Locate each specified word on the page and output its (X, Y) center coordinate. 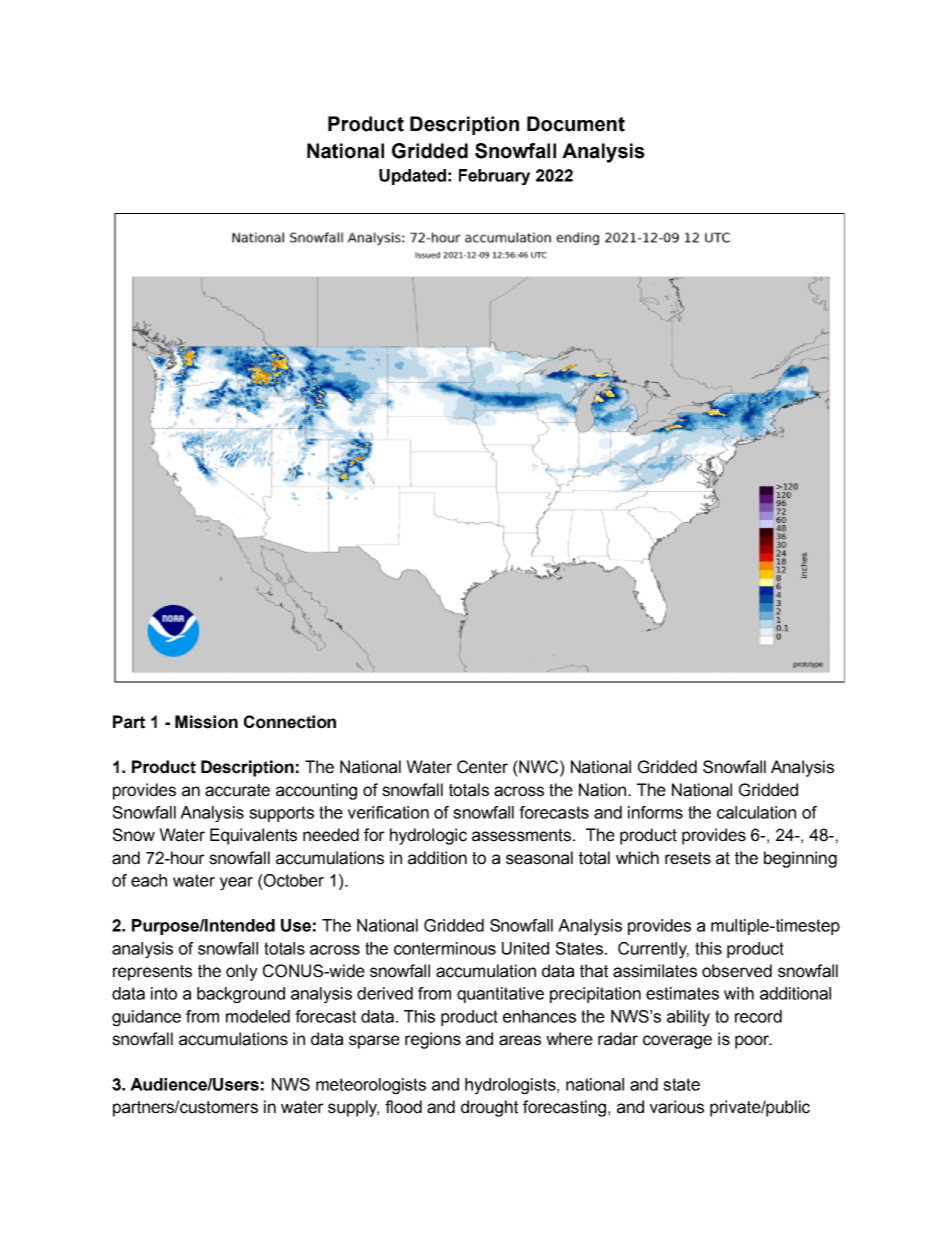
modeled (258, 1016)
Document (576, 124)
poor (753, 1042)
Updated (412, 177)
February (494, 177)
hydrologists (511, 1086)
